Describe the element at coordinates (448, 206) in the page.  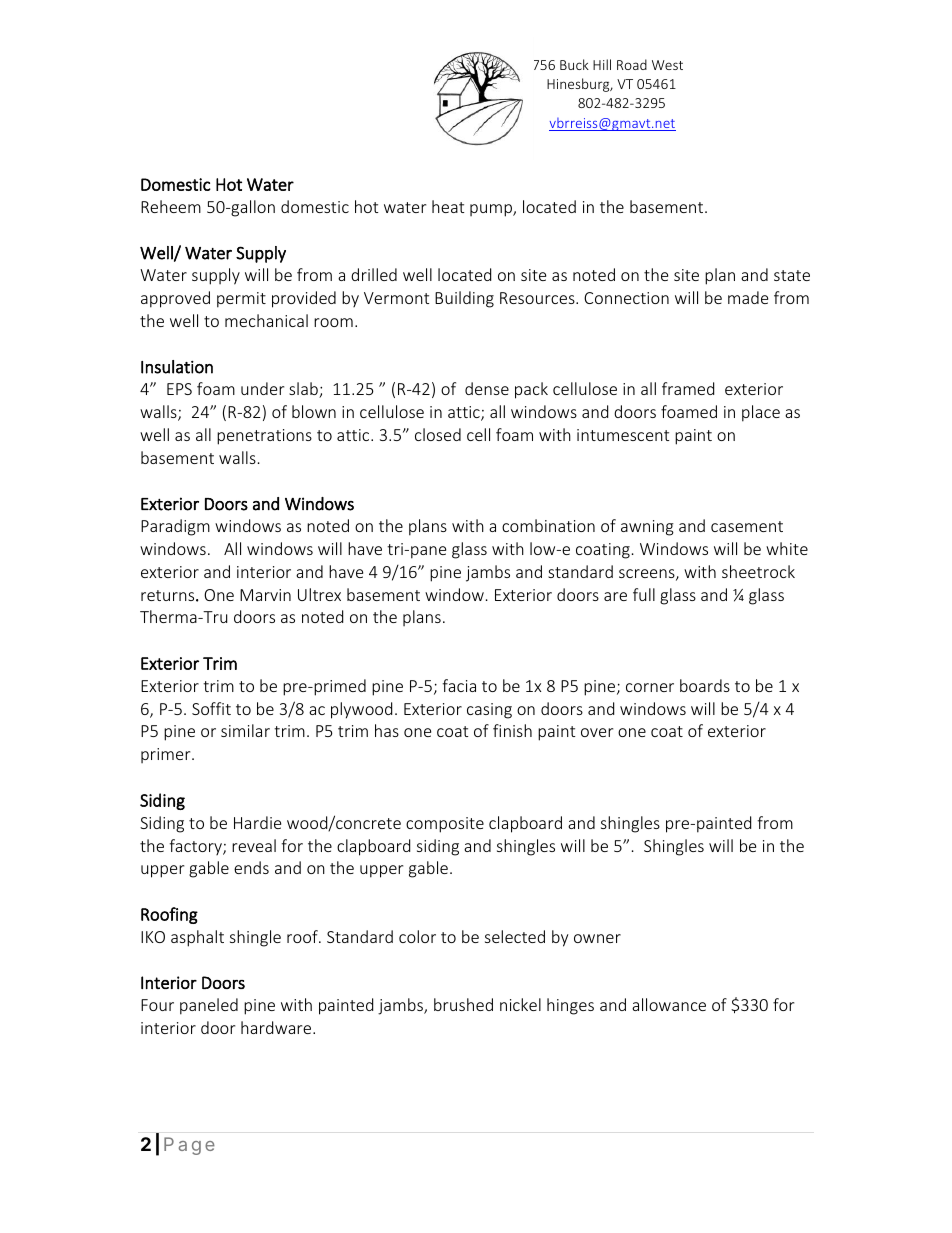
I see `heat` at that location.
